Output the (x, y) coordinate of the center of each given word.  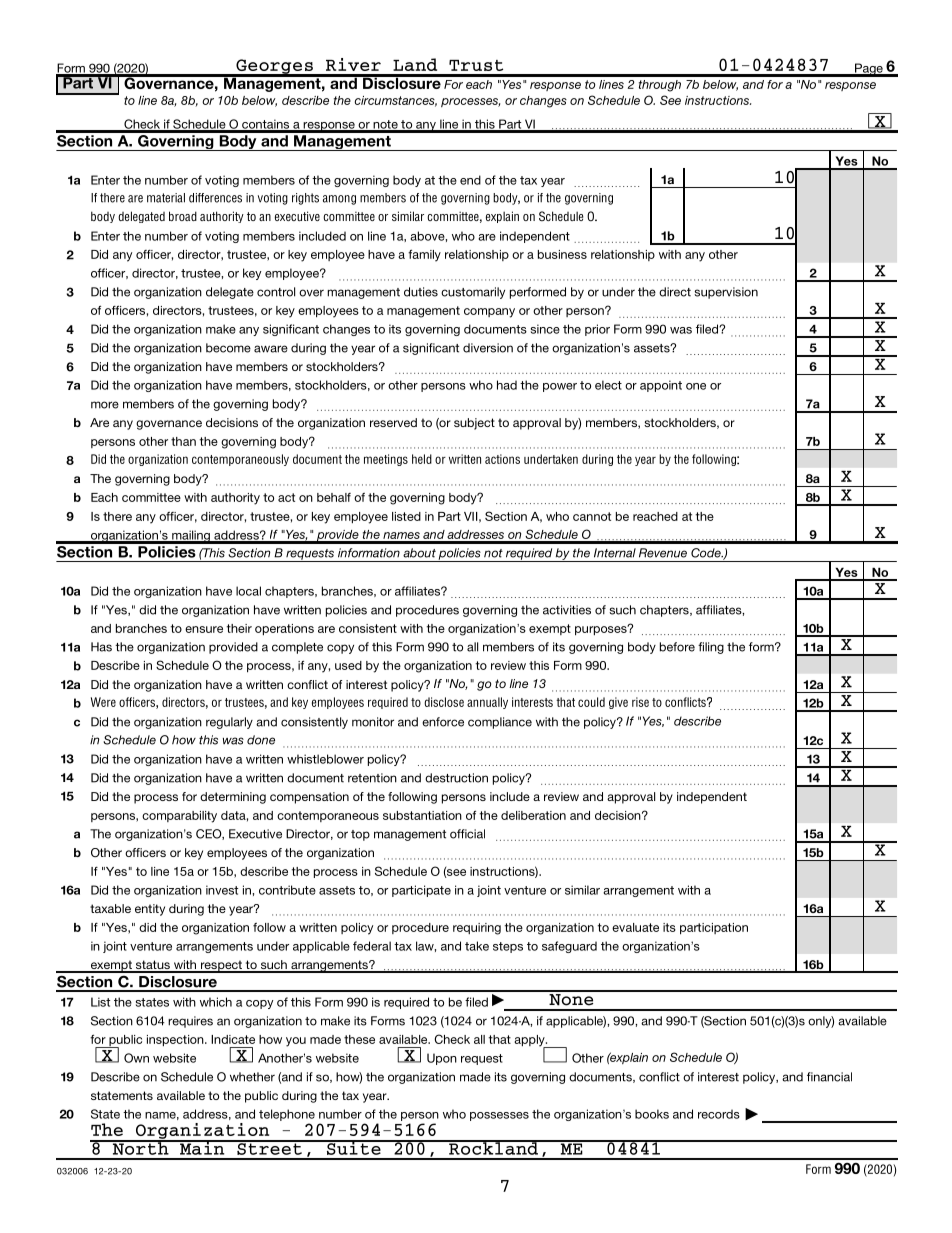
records (719, 1114)
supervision (726, 293)
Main (202, 1147)
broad (183, 216)
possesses (499, 1116)
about (419, 553)
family (424, 255)
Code (707, 553)
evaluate (635, 927)
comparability (179, 817)
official (467, 834)
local (248, 591)
